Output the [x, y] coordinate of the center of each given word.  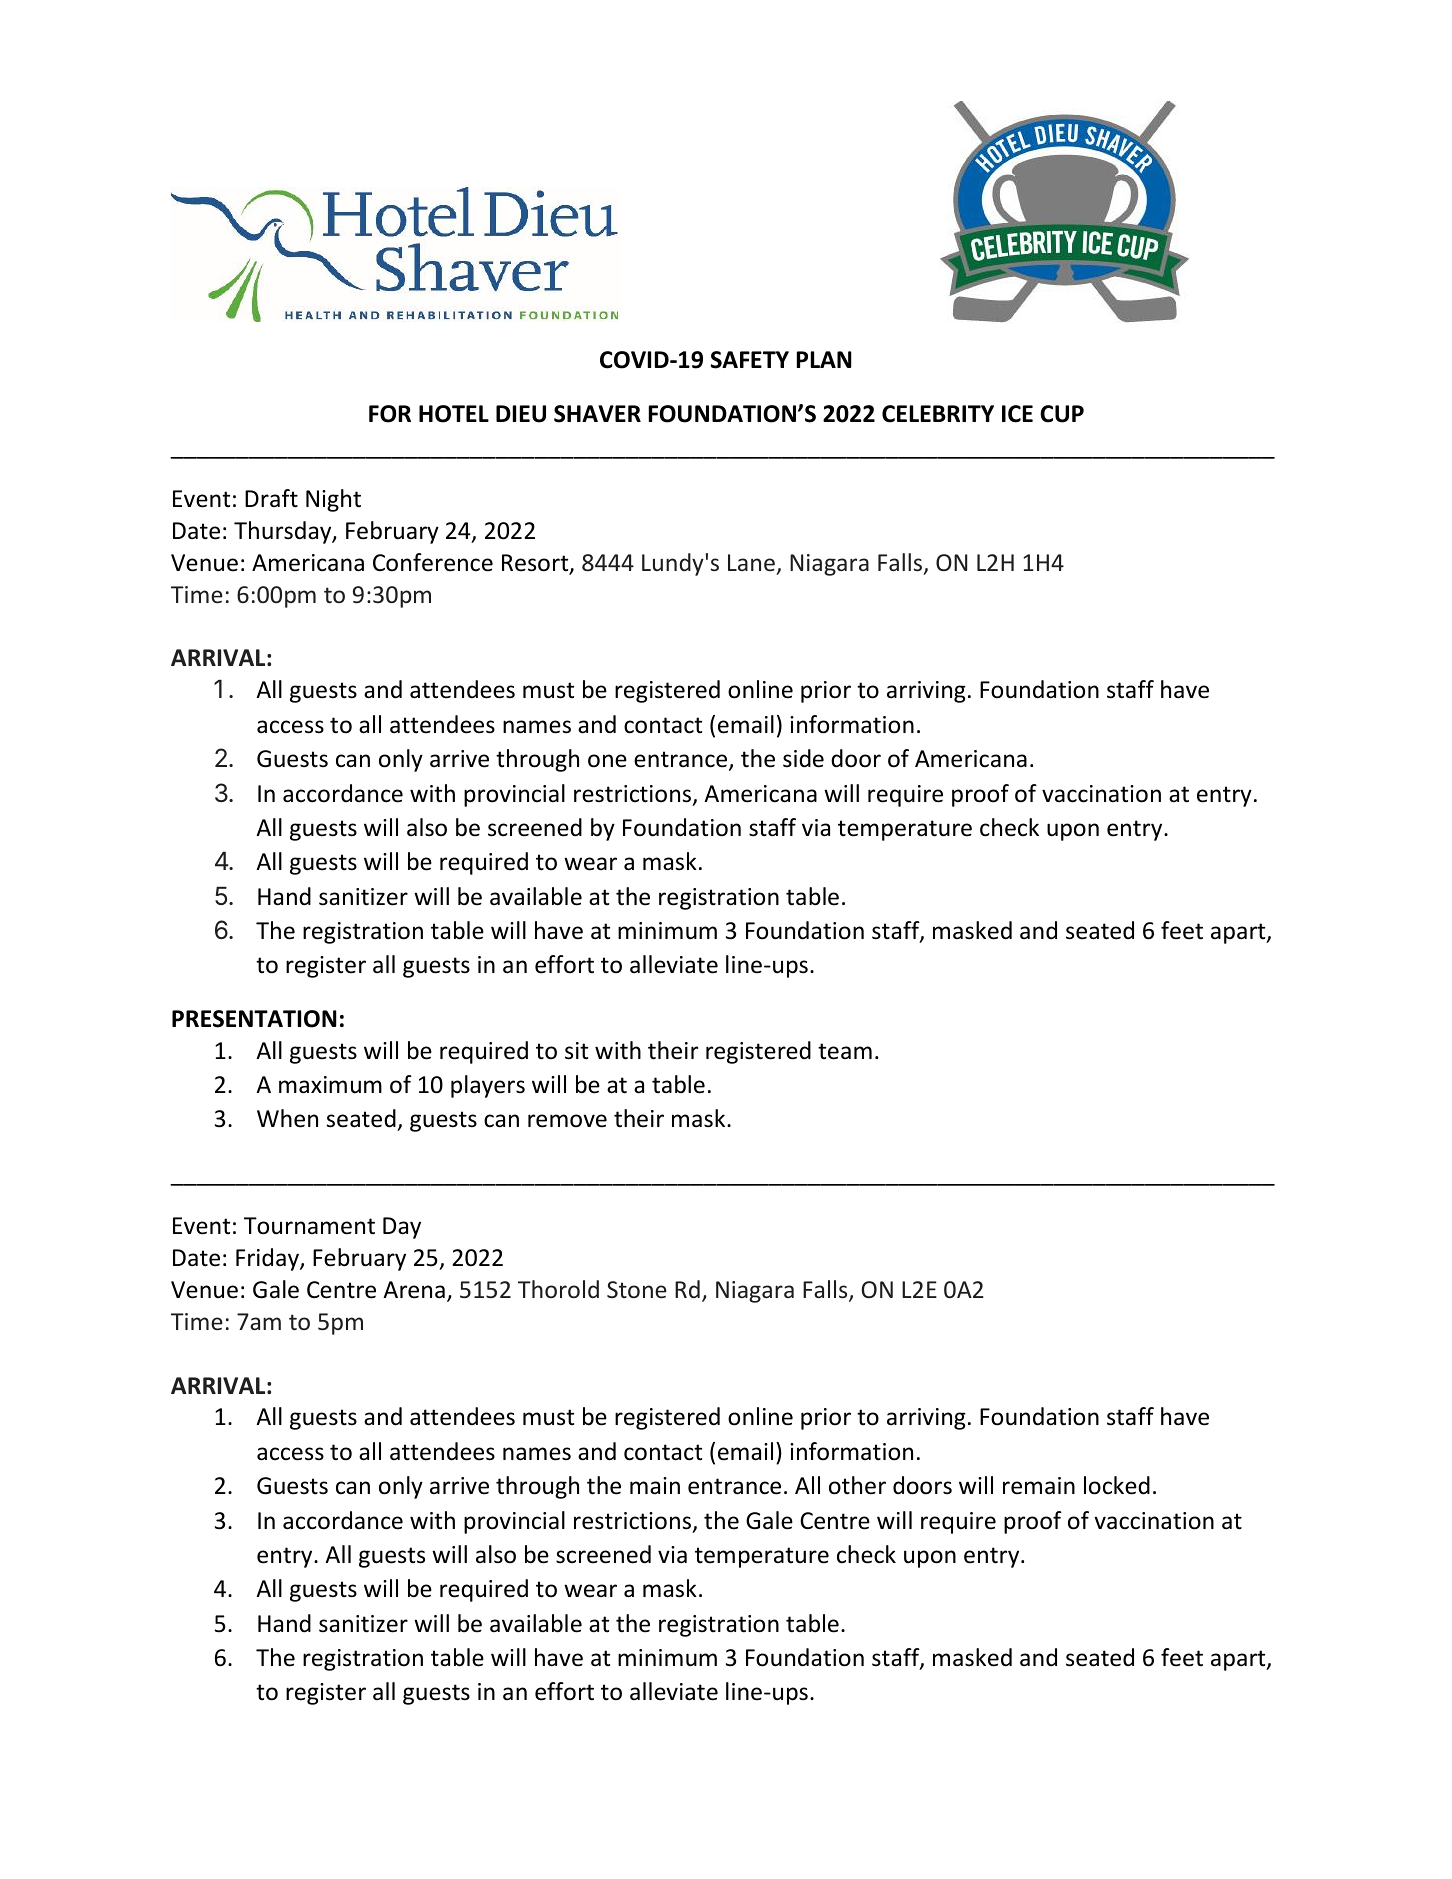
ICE [1017, 414]
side [803, 758]
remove [567, 1121]
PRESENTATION [254, 1019]
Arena [414, 1290]
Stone [637, 1289]
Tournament [309, 1226]
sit [576, 1051]
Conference [433, 562]
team [845, 1051]
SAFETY [749, 360]
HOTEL [454, 414]
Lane [751, 562]
